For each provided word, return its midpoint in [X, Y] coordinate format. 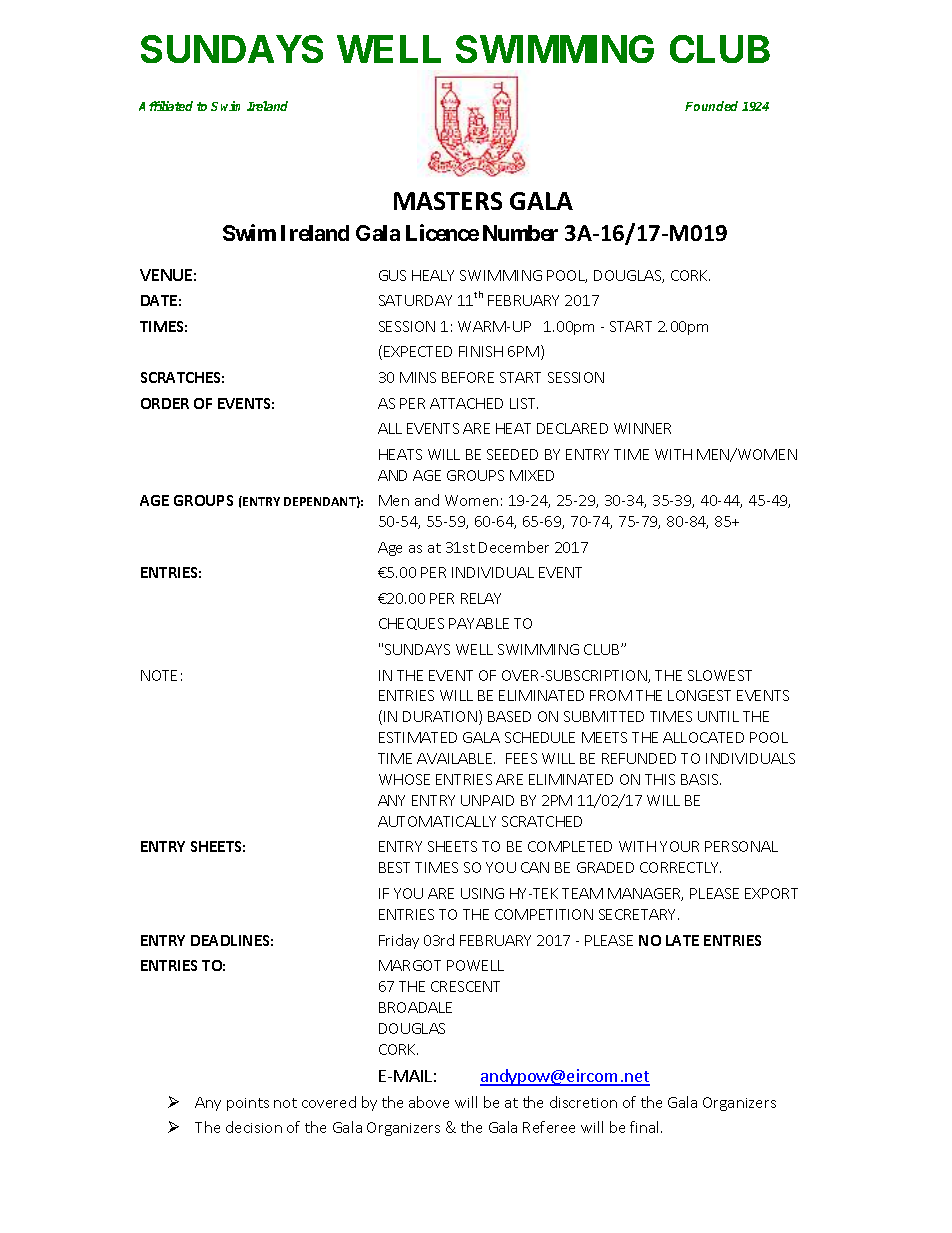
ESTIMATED [418, 737]
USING [482, 893]
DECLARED [572, 428]
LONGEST [699, 695]
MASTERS [448, 201]
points [248, 1104]
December [514, 547]
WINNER [642, 428]
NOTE [159, 675]
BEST [394, 867]
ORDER [165, 403]
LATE [682, 940]
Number [520, 233]
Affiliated [166, 106]
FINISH [481, 351]
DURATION [440, 716]
